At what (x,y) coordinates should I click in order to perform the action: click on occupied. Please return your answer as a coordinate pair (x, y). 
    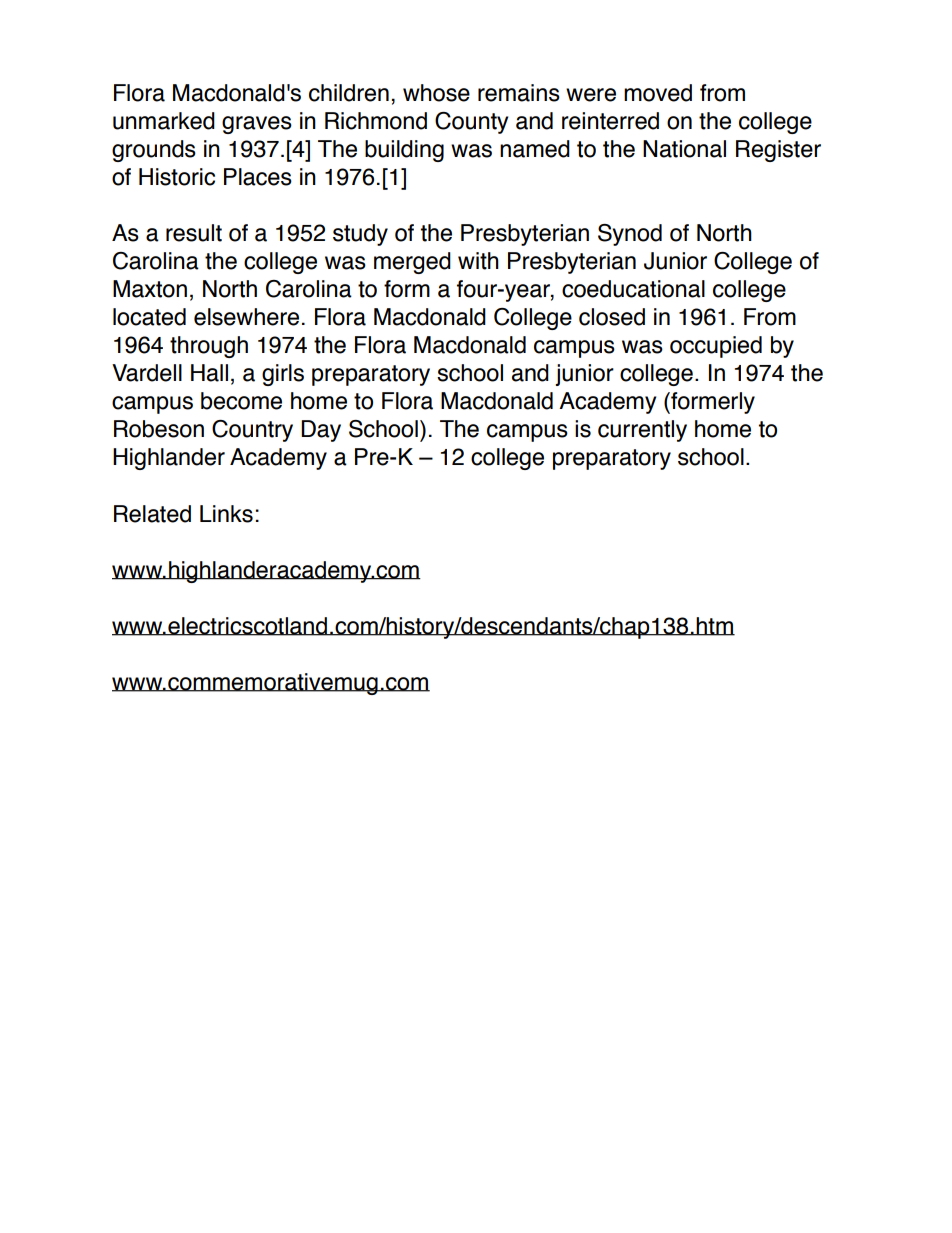
    Looking at the image, I should click on (716, 347).
